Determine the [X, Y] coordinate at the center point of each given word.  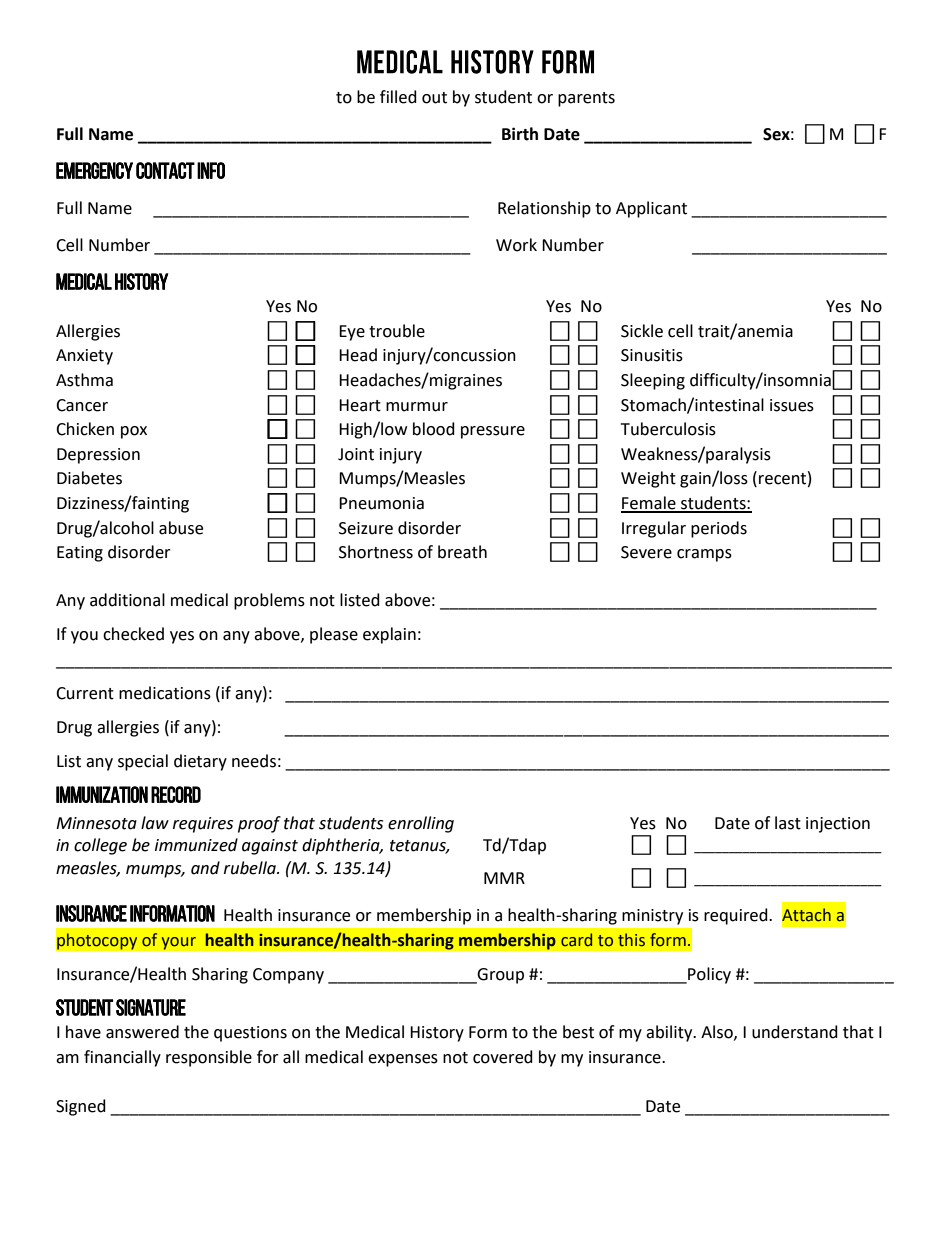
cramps [704, 555]
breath [462, 552]
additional [127, 600]
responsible [209, 1058]
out [434, 98]
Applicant [651, 209]
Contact [165, 170]
